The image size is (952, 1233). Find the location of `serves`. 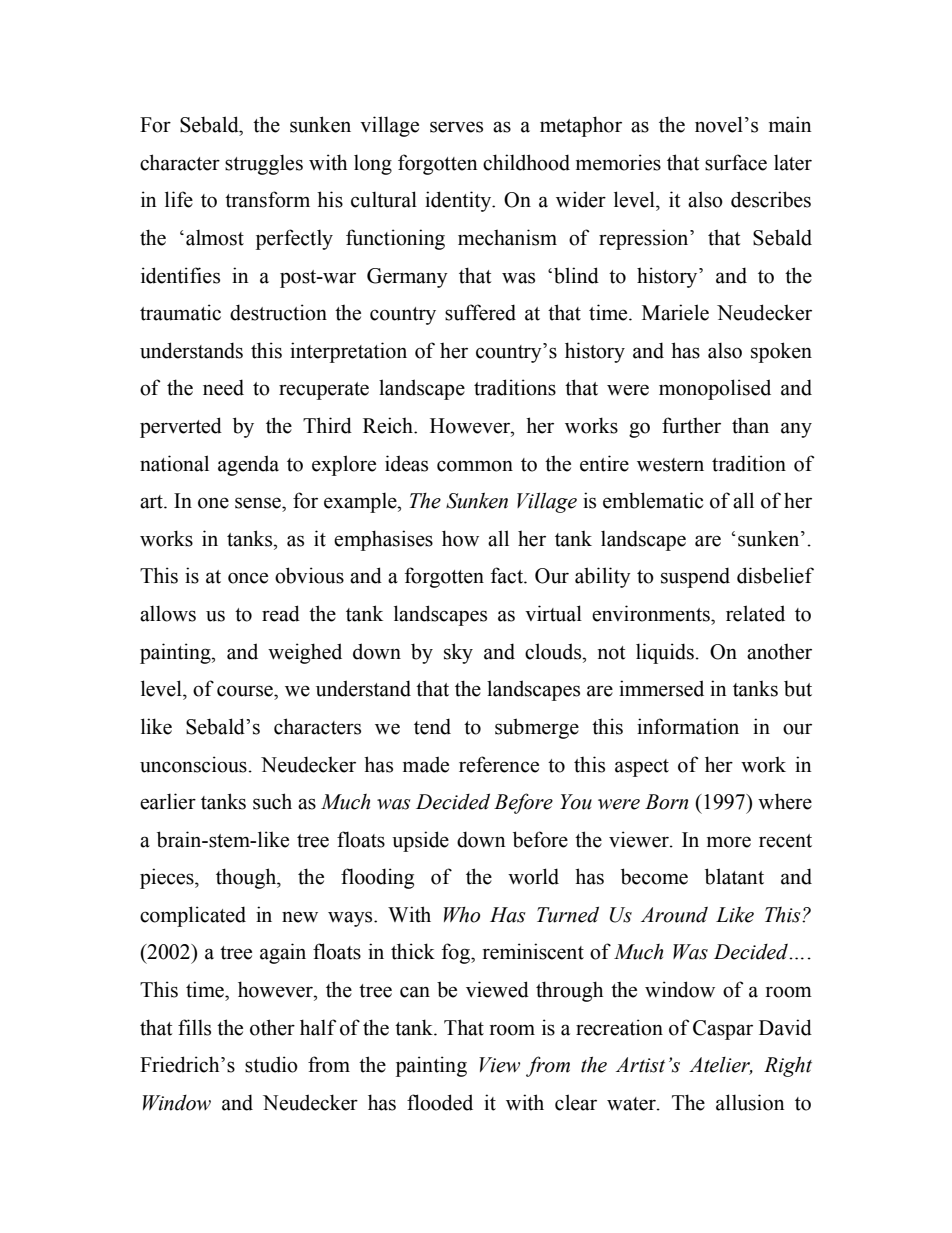

serves is located at coordinates (456, 127).
